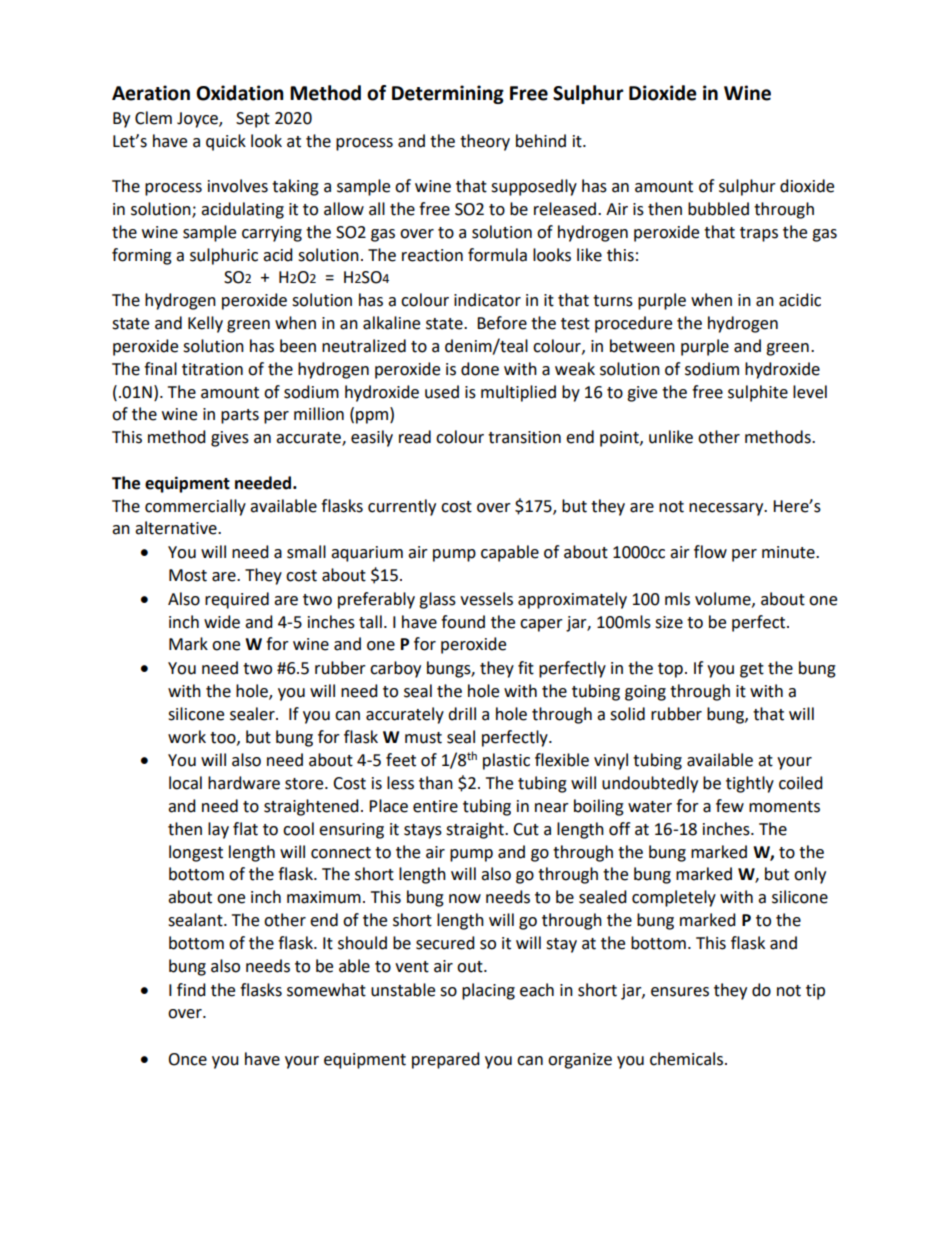 The image size is (952, 1233). What do you see at coordinates (188, 575) in the screenshot?
I see `Most` at bounding box center [188, 575].
